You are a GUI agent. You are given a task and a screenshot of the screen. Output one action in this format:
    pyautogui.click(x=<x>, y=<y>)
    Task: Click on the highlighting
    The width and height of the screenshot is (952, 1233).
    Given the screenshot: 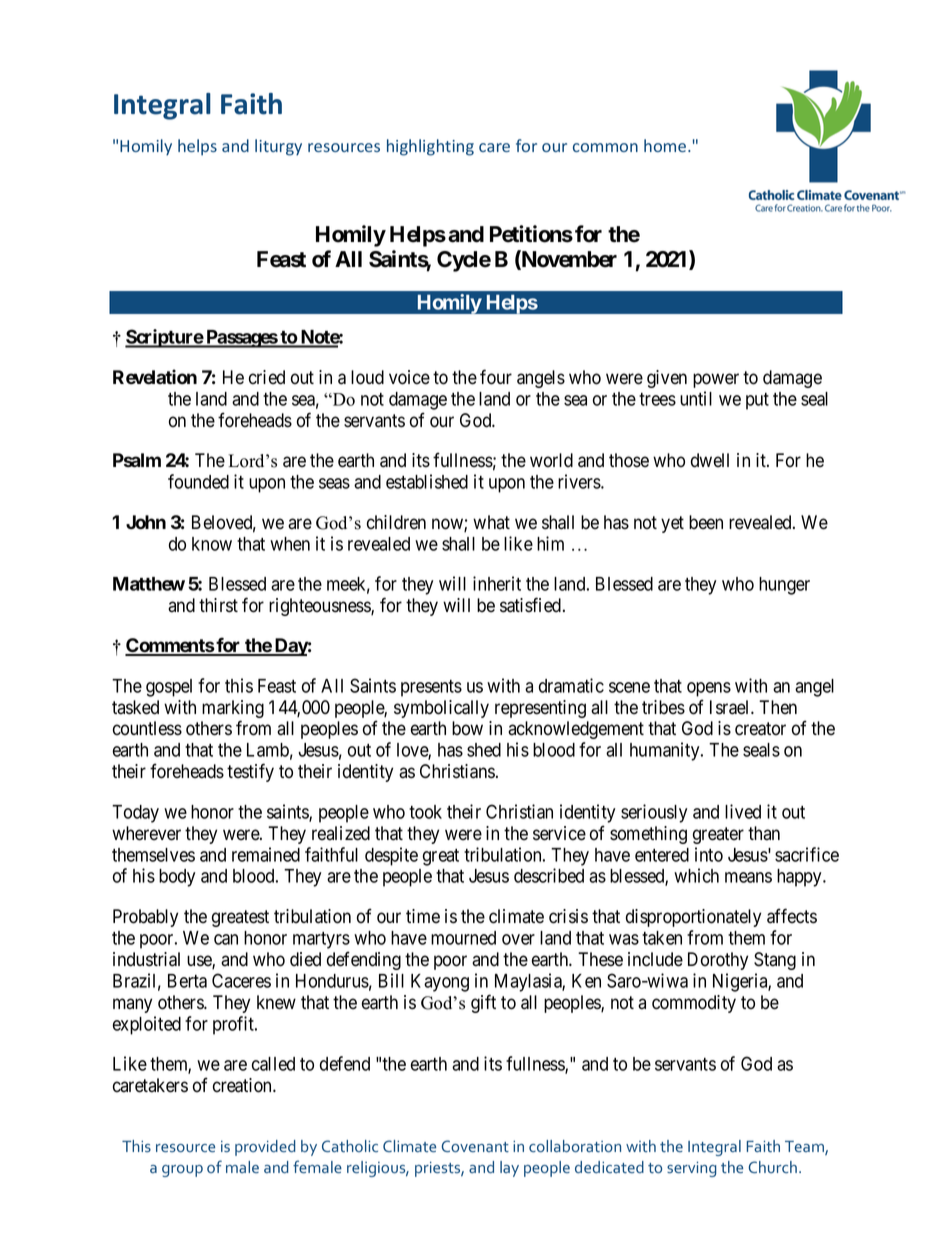 What is the action you would take?
    pyautogui.click(x=430, y=147)
